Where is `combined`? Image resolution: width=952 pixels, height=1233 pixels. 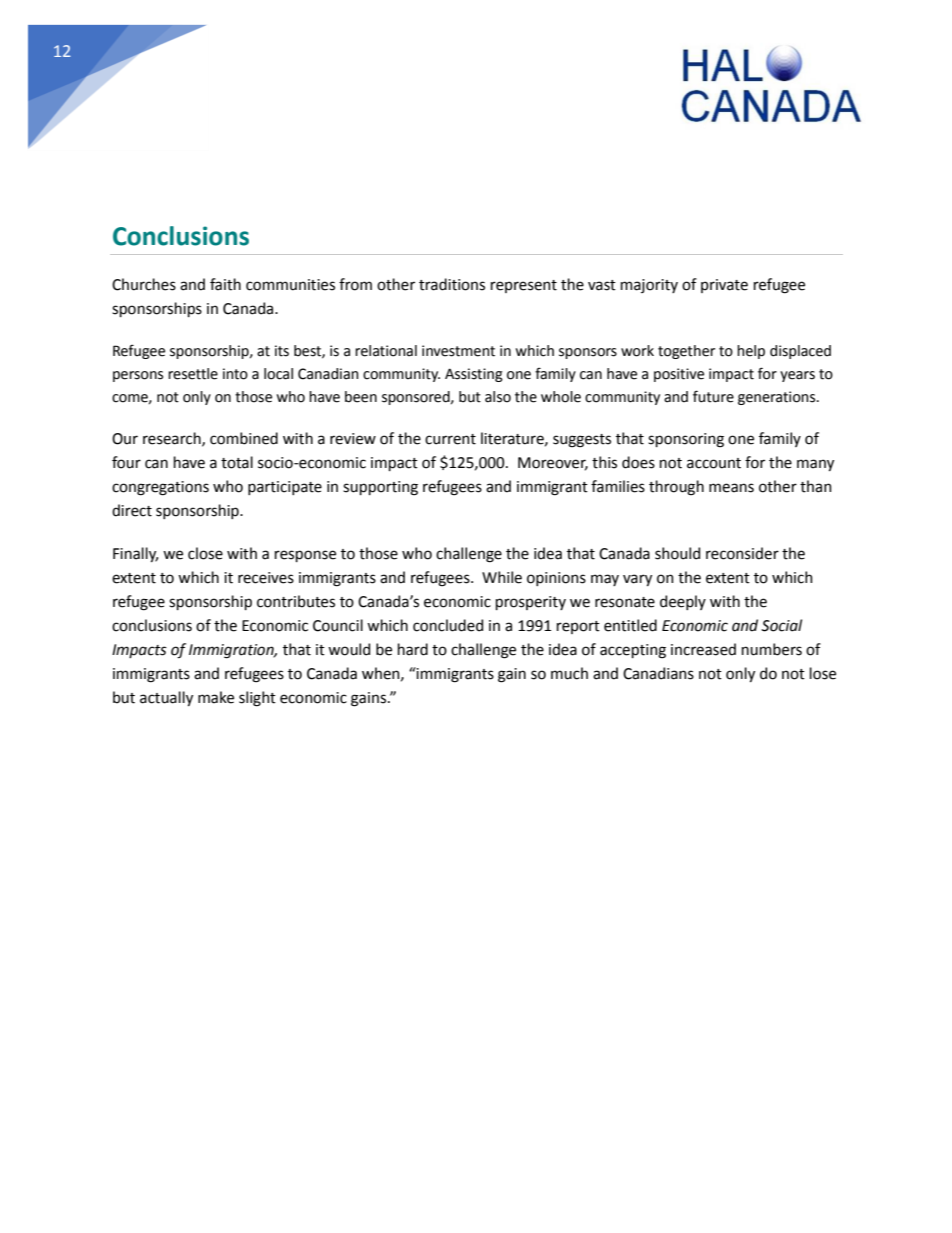 combined is located at coordinates (244, 438).
